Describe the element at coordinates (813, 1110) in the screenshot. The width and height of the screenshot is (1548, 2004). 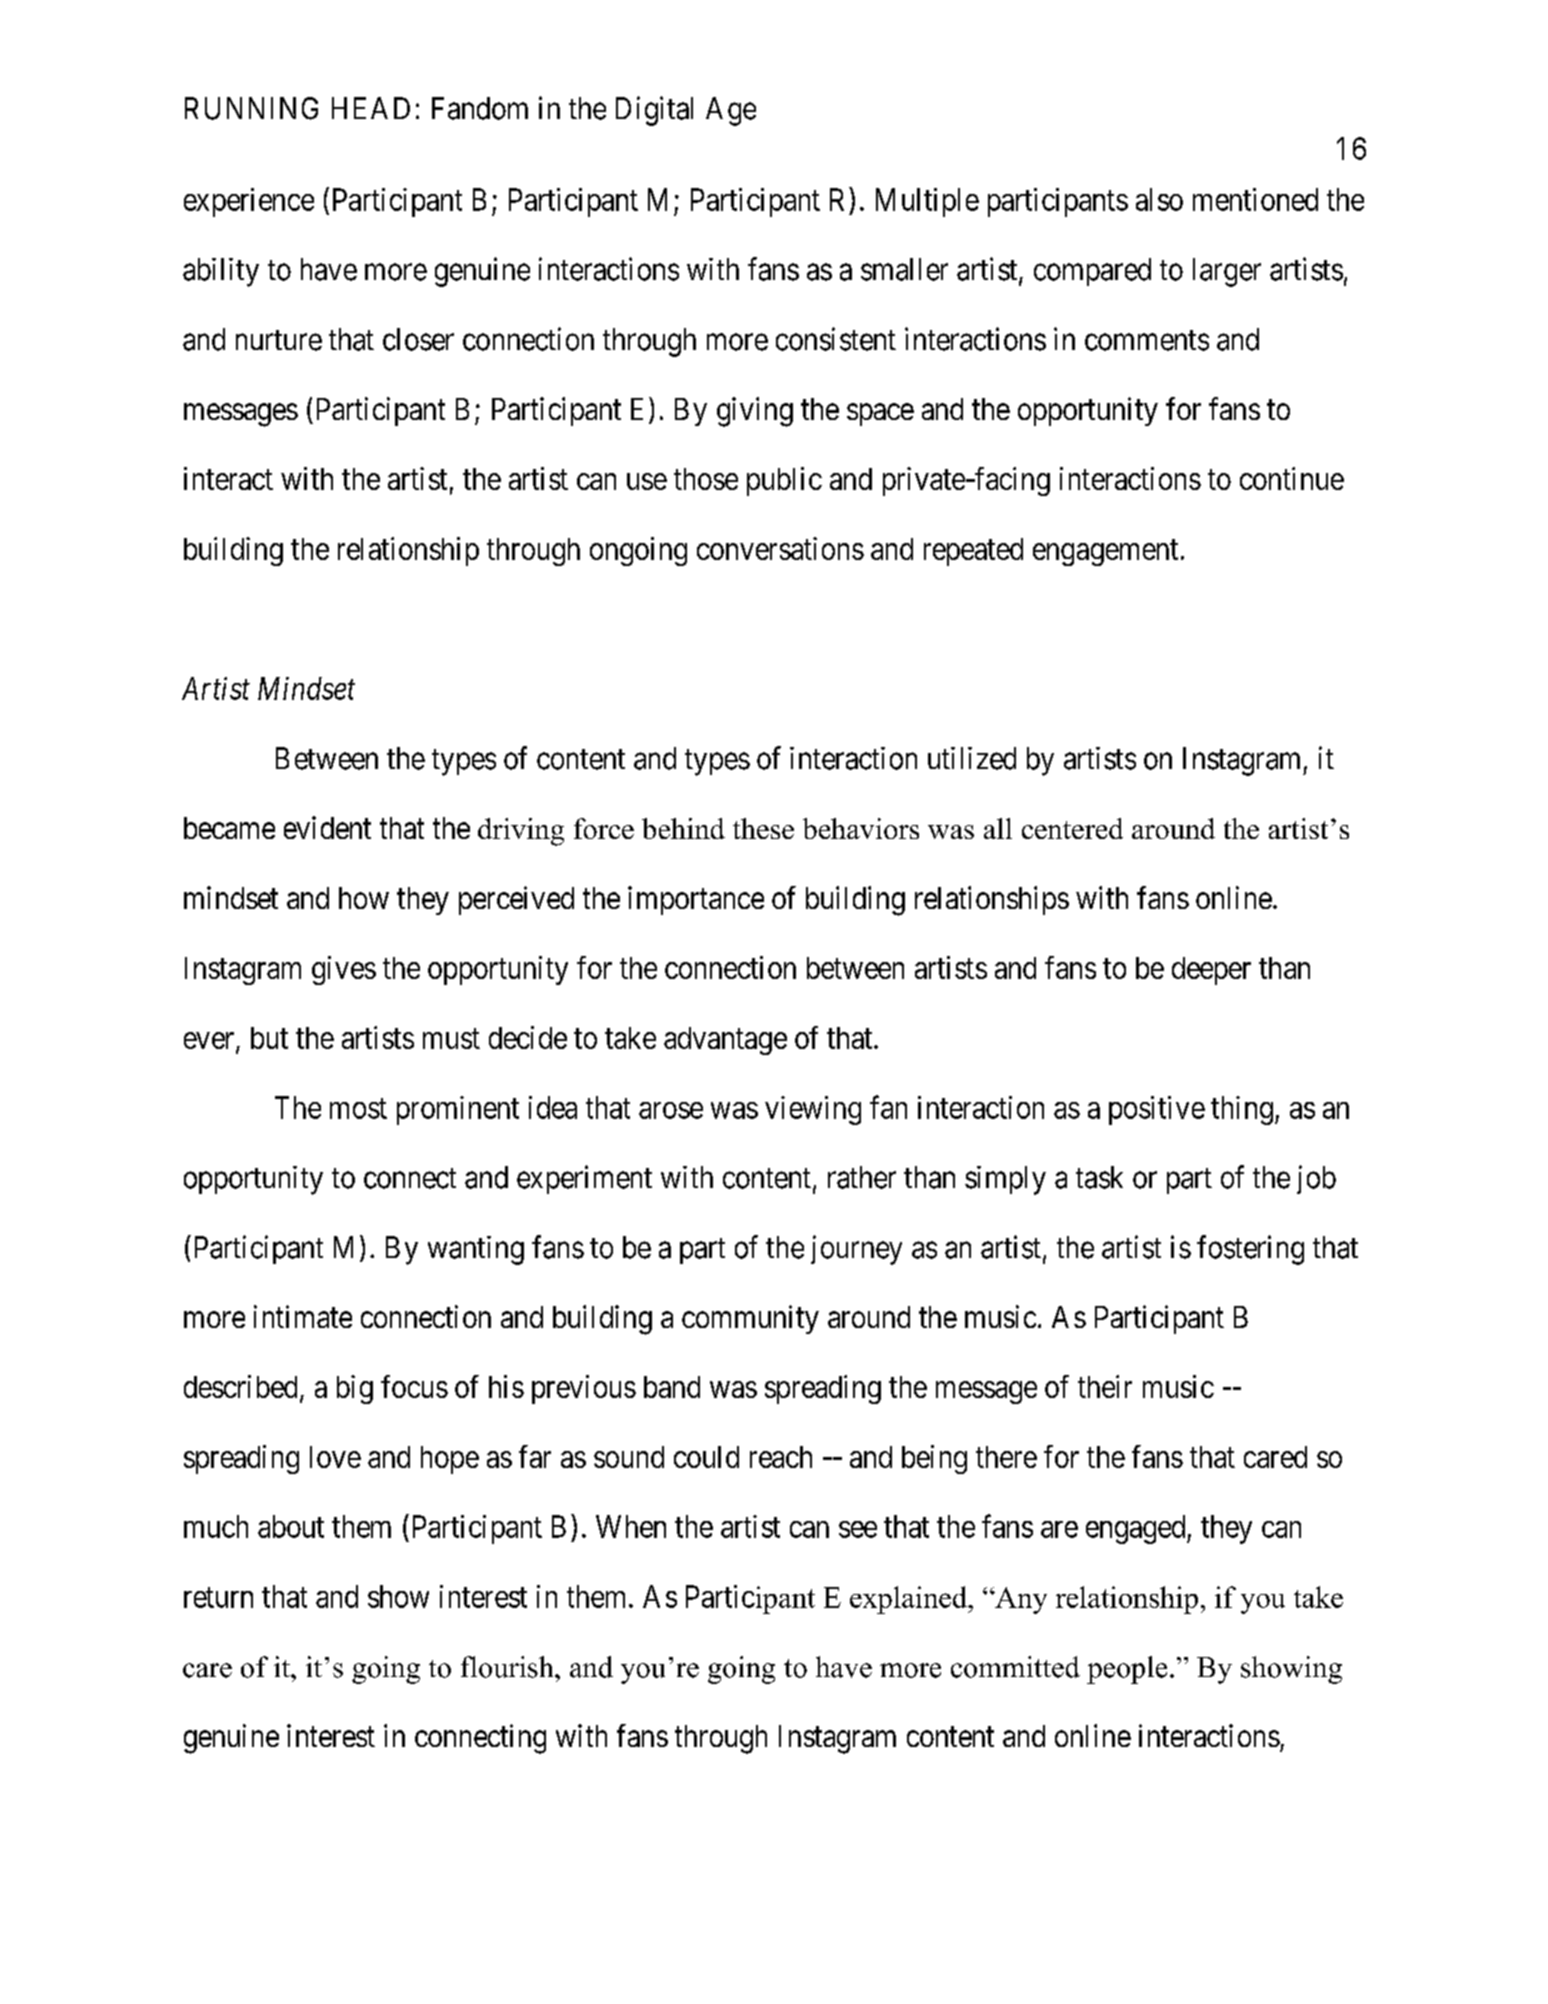
I see `viewing` at that location.
